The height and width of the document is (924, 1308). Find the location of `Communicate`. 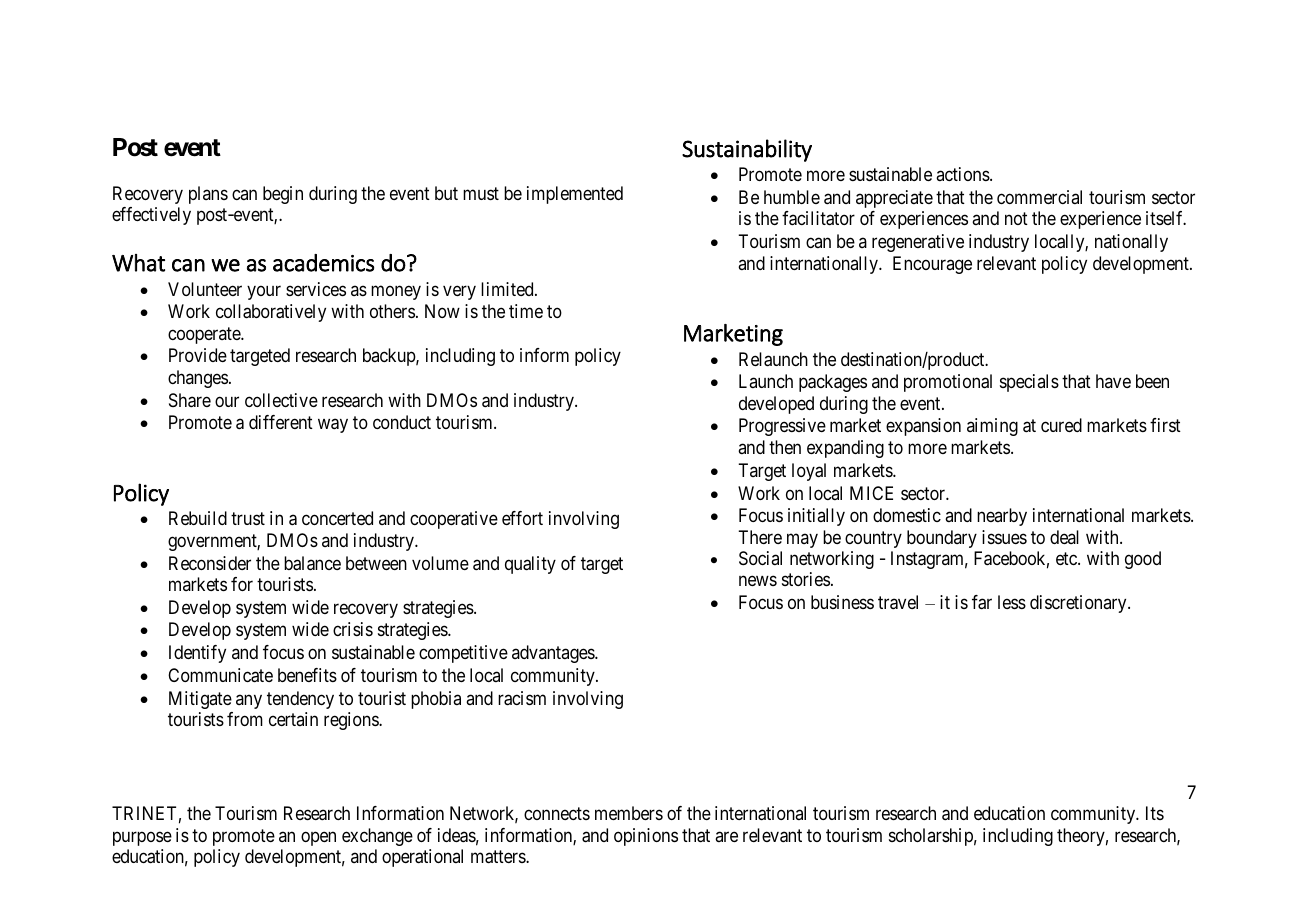

Communicate is located at coordinates (220, 675).
